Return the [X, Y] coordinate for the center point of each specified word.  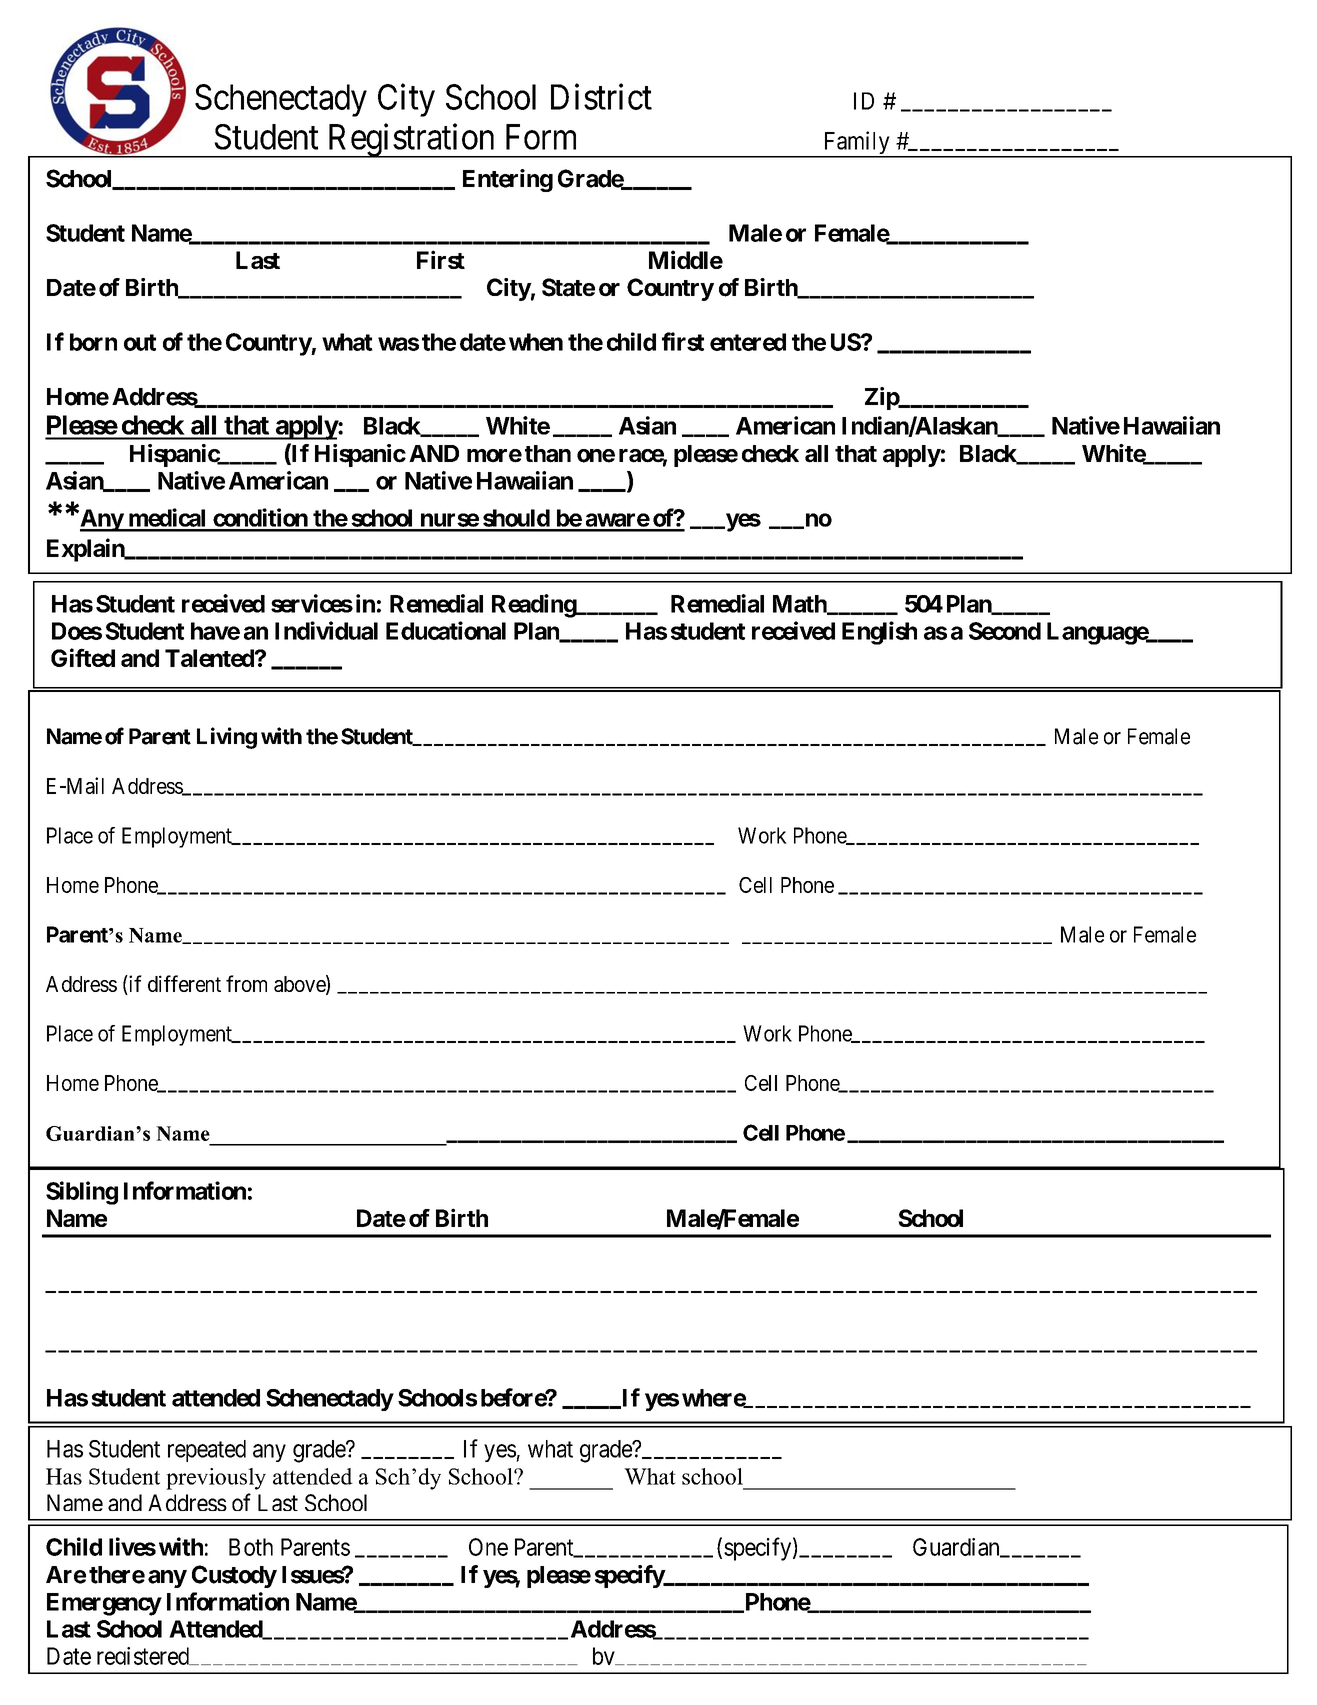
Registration [411, 140]
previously [216, 1479]
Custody [234, 1576]
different [184, 983]
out [140, 342]
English [879, 633]
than [548, 454]
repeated [207, 1451]
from [246, 983]
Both [251, 1547]
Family [856, 144]
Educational [446, 630]
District [601, 97]
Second [1005, 631]
